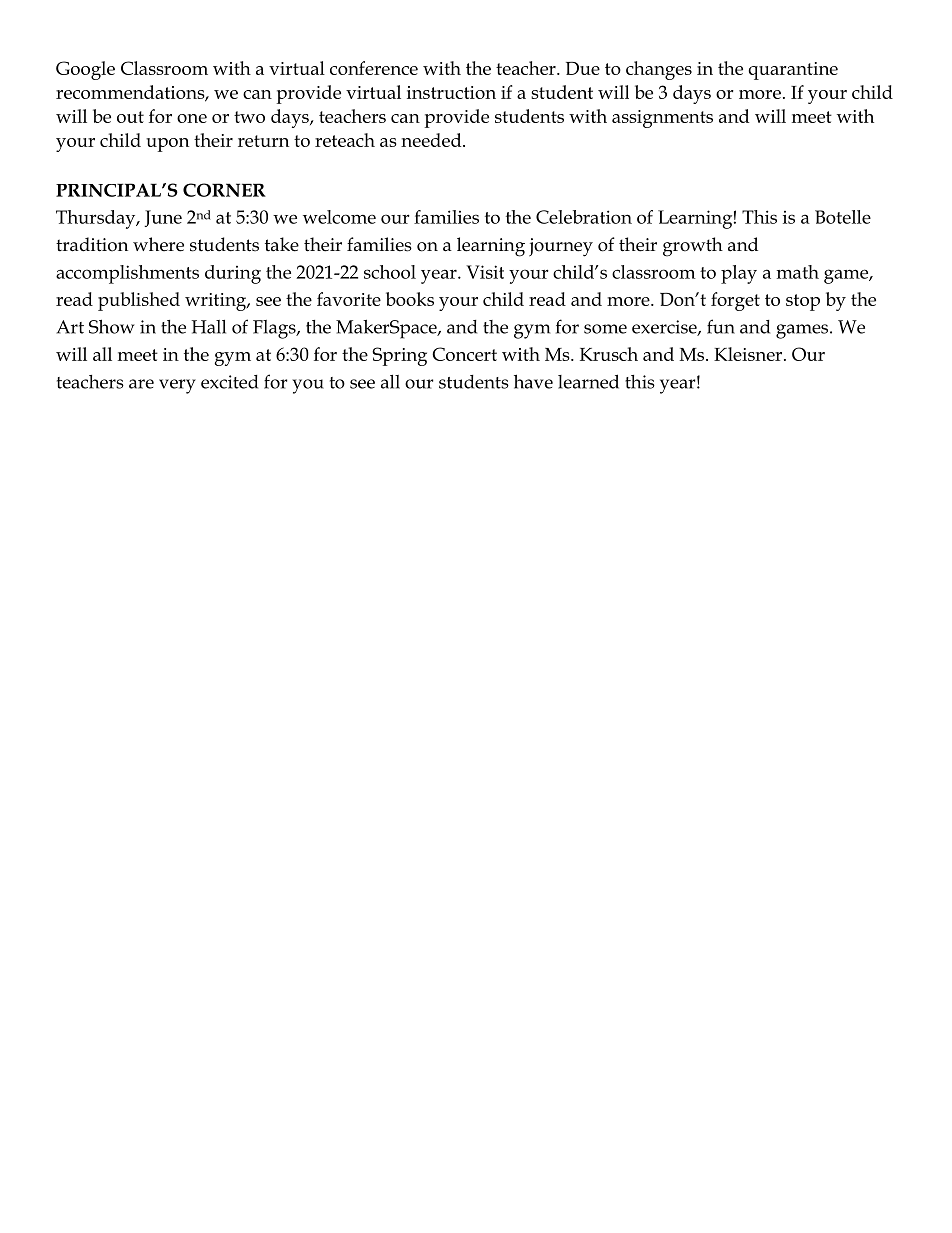 The image size is (952, 1233). What do you see at coordinates (339, 217) in the screenshot?
I see `welcome` at bounding box center [339, 217].
